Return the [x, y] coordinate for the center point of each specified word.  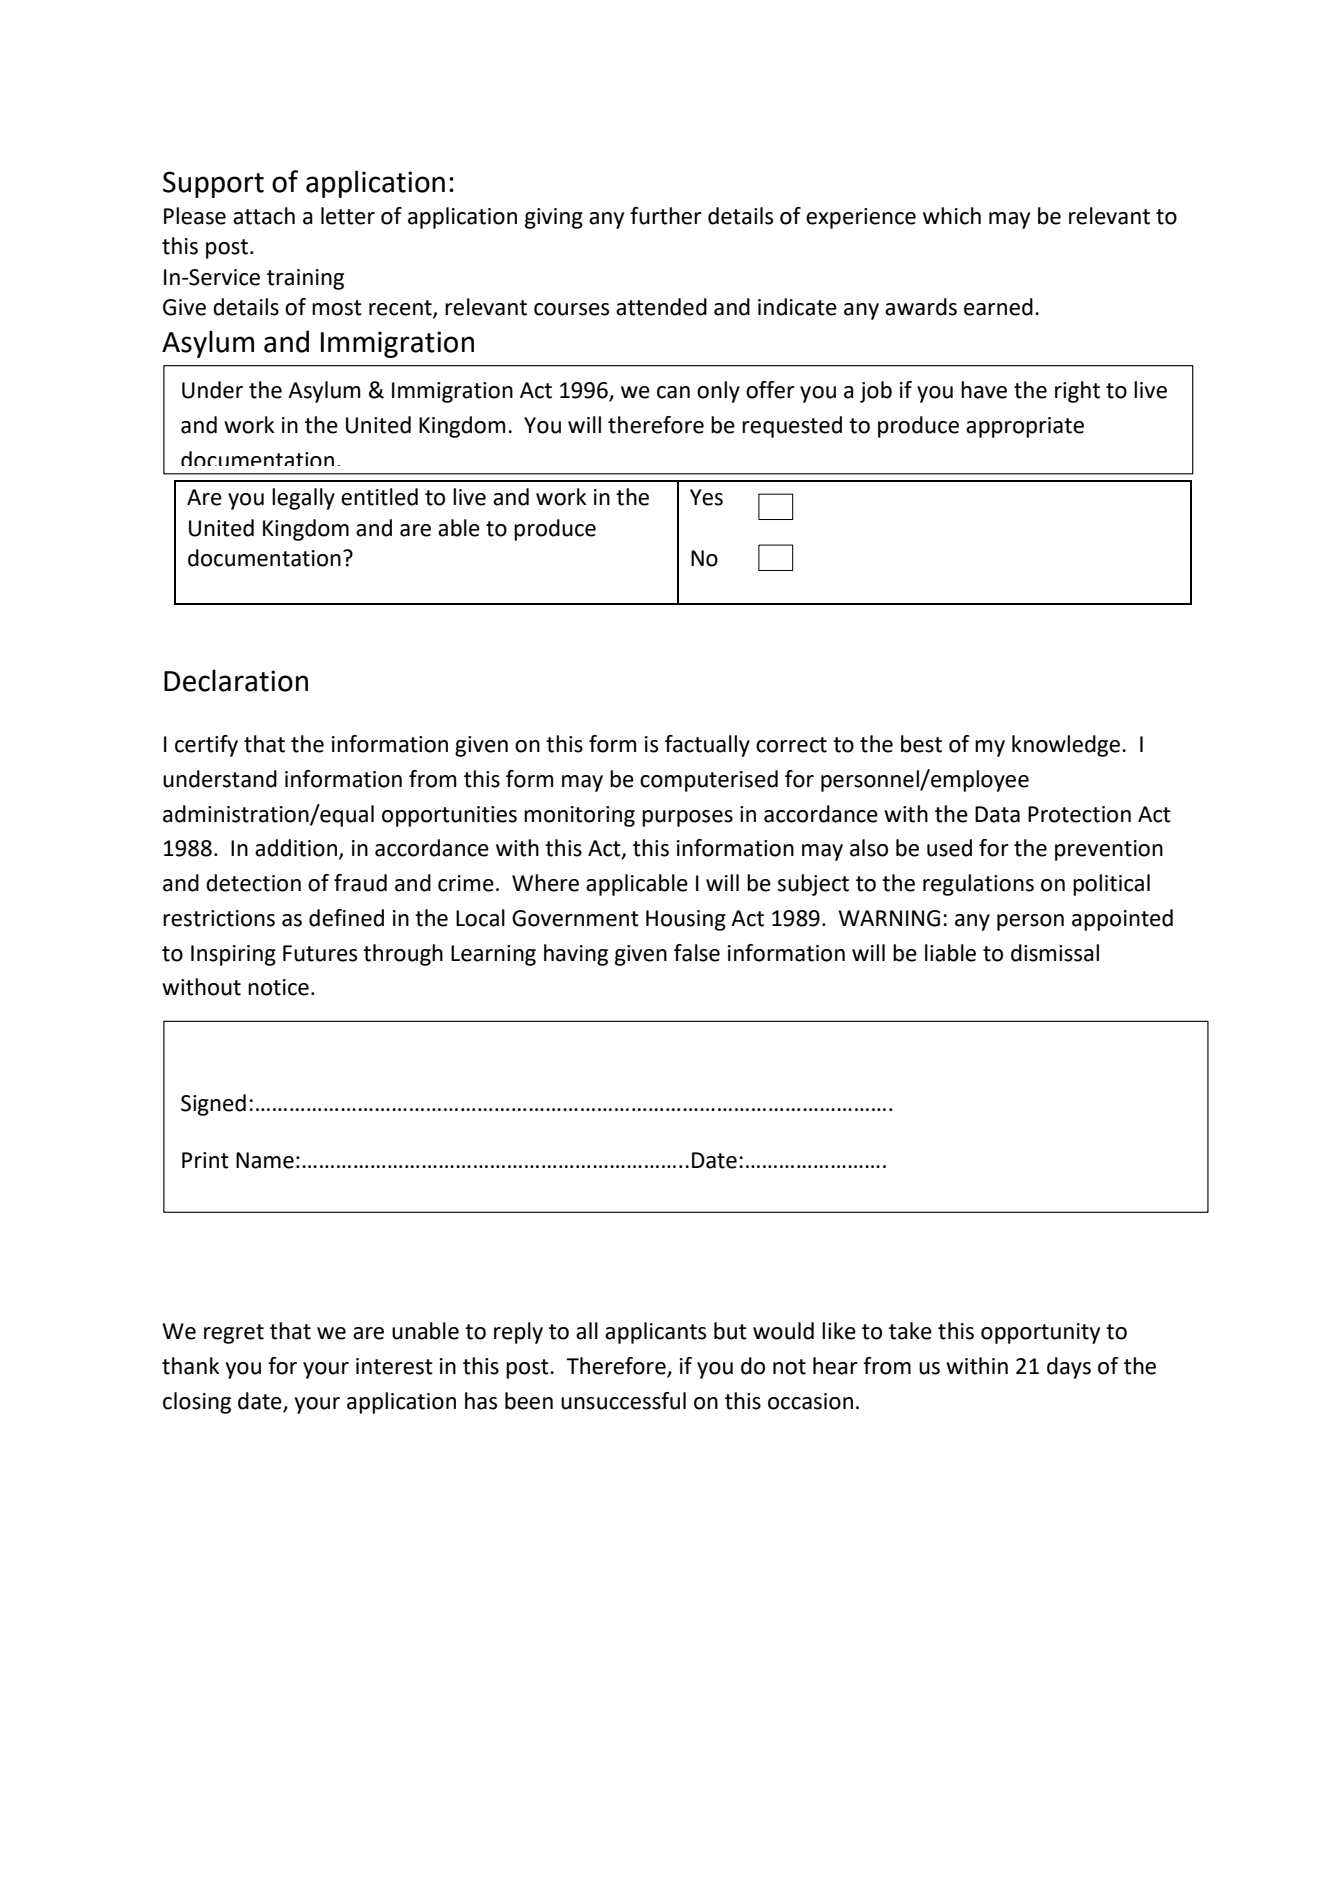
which [952, 216]
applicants [655, 1333]
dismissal [1055, 953]
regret [234, 1334]
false [697, 953]
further [666, 216]
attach [264, 216]
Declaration [236, 680]
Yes [706, 497]
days [1069, 1368]
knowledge [1067, 746]
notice [278, 987]
